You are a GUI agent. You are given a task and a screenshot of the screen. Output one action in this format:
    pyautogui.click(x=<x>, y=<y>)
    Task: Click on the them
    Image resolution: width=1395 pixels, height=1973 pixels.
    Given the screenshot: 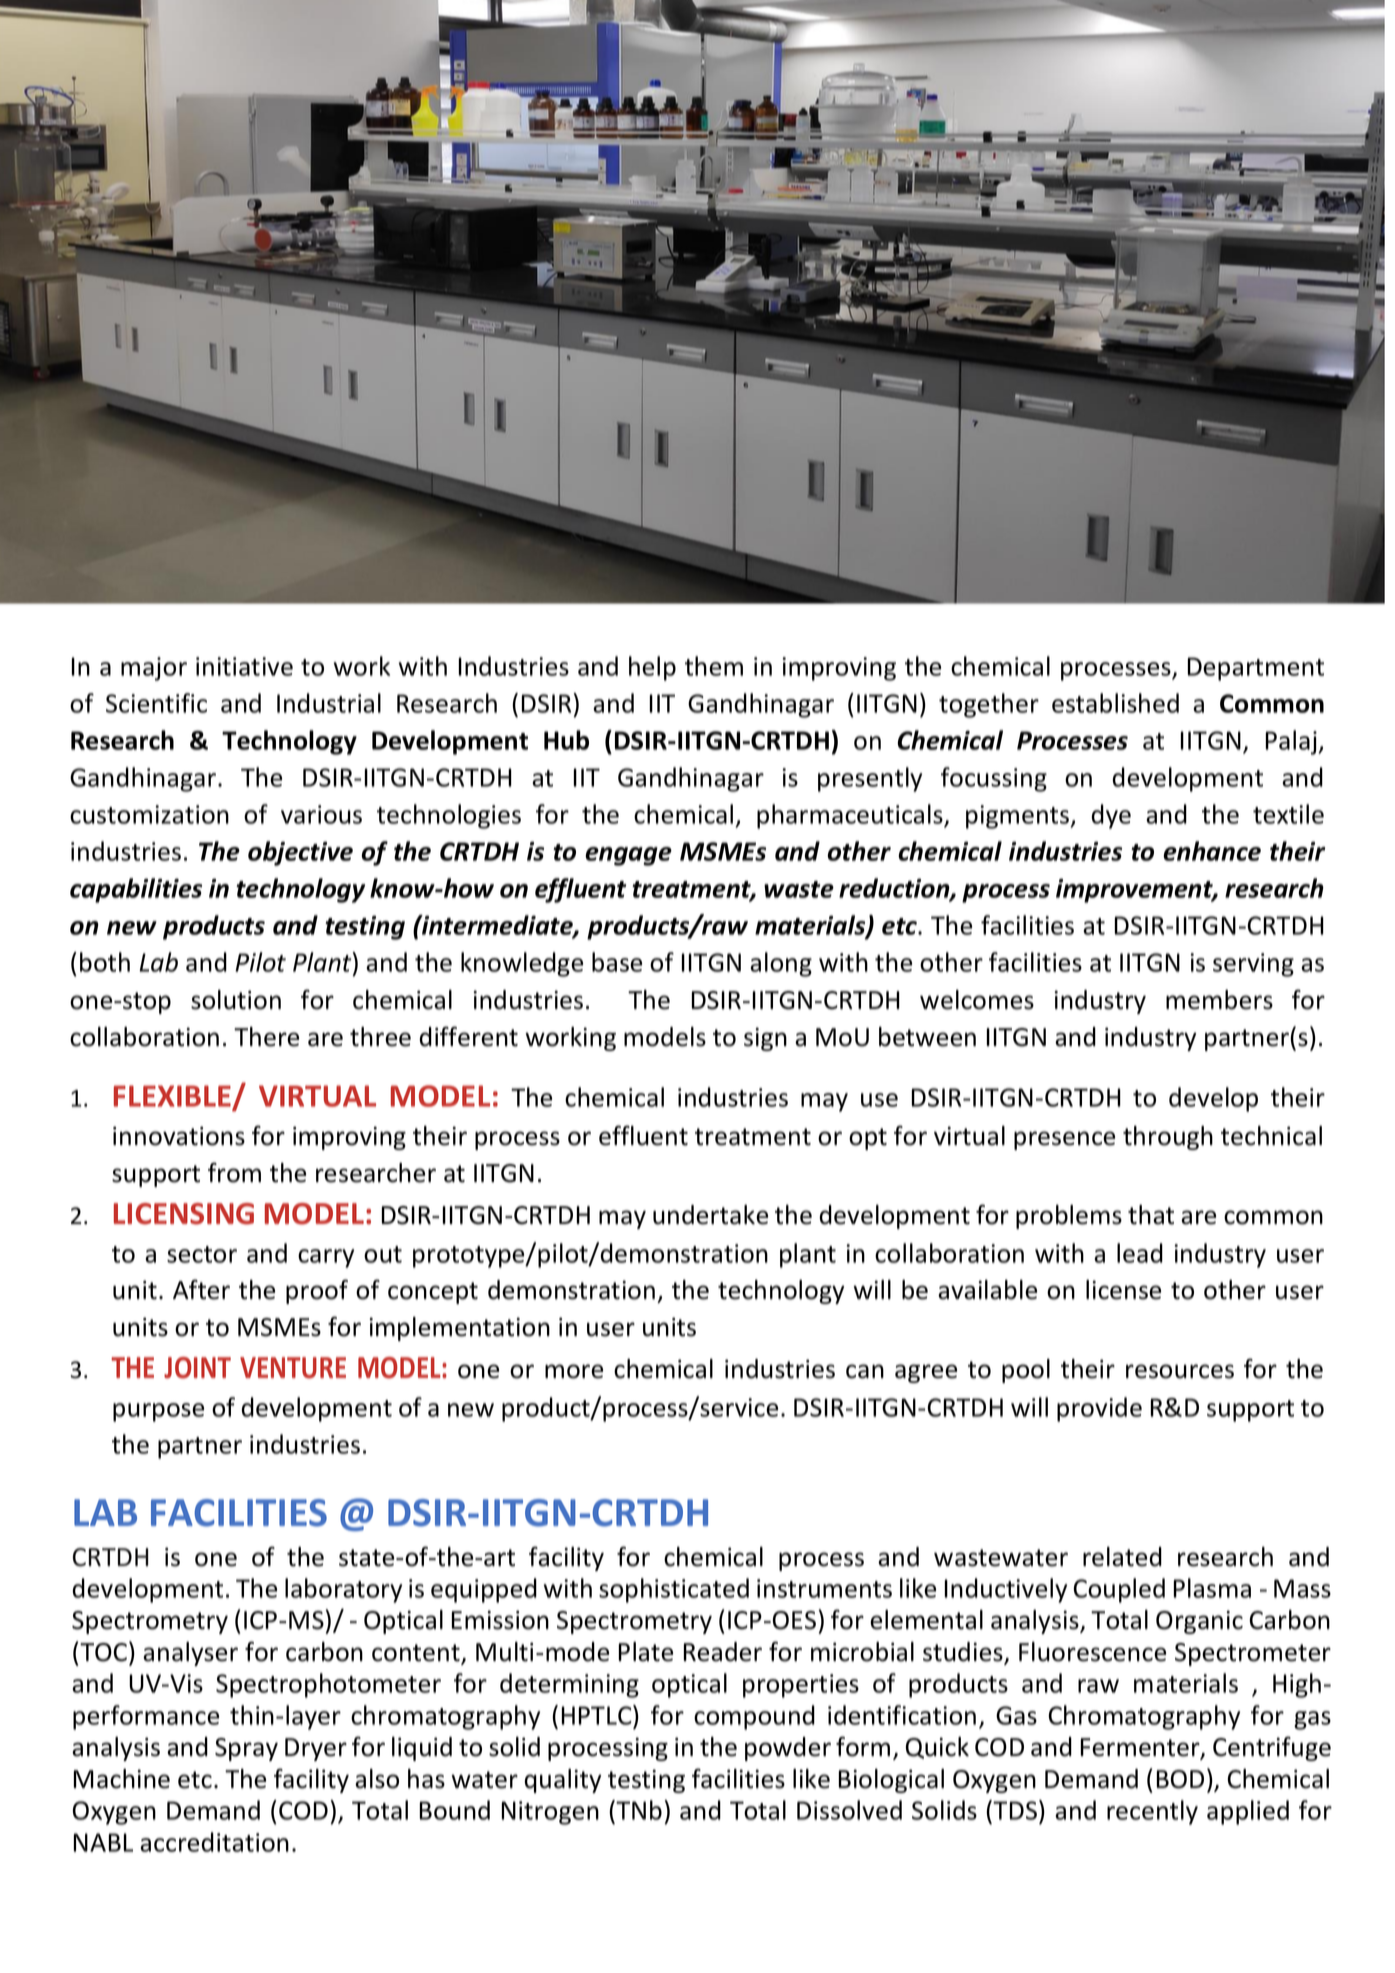 What is the action you would take?
    pyautogui.click(x=714, y=666)
